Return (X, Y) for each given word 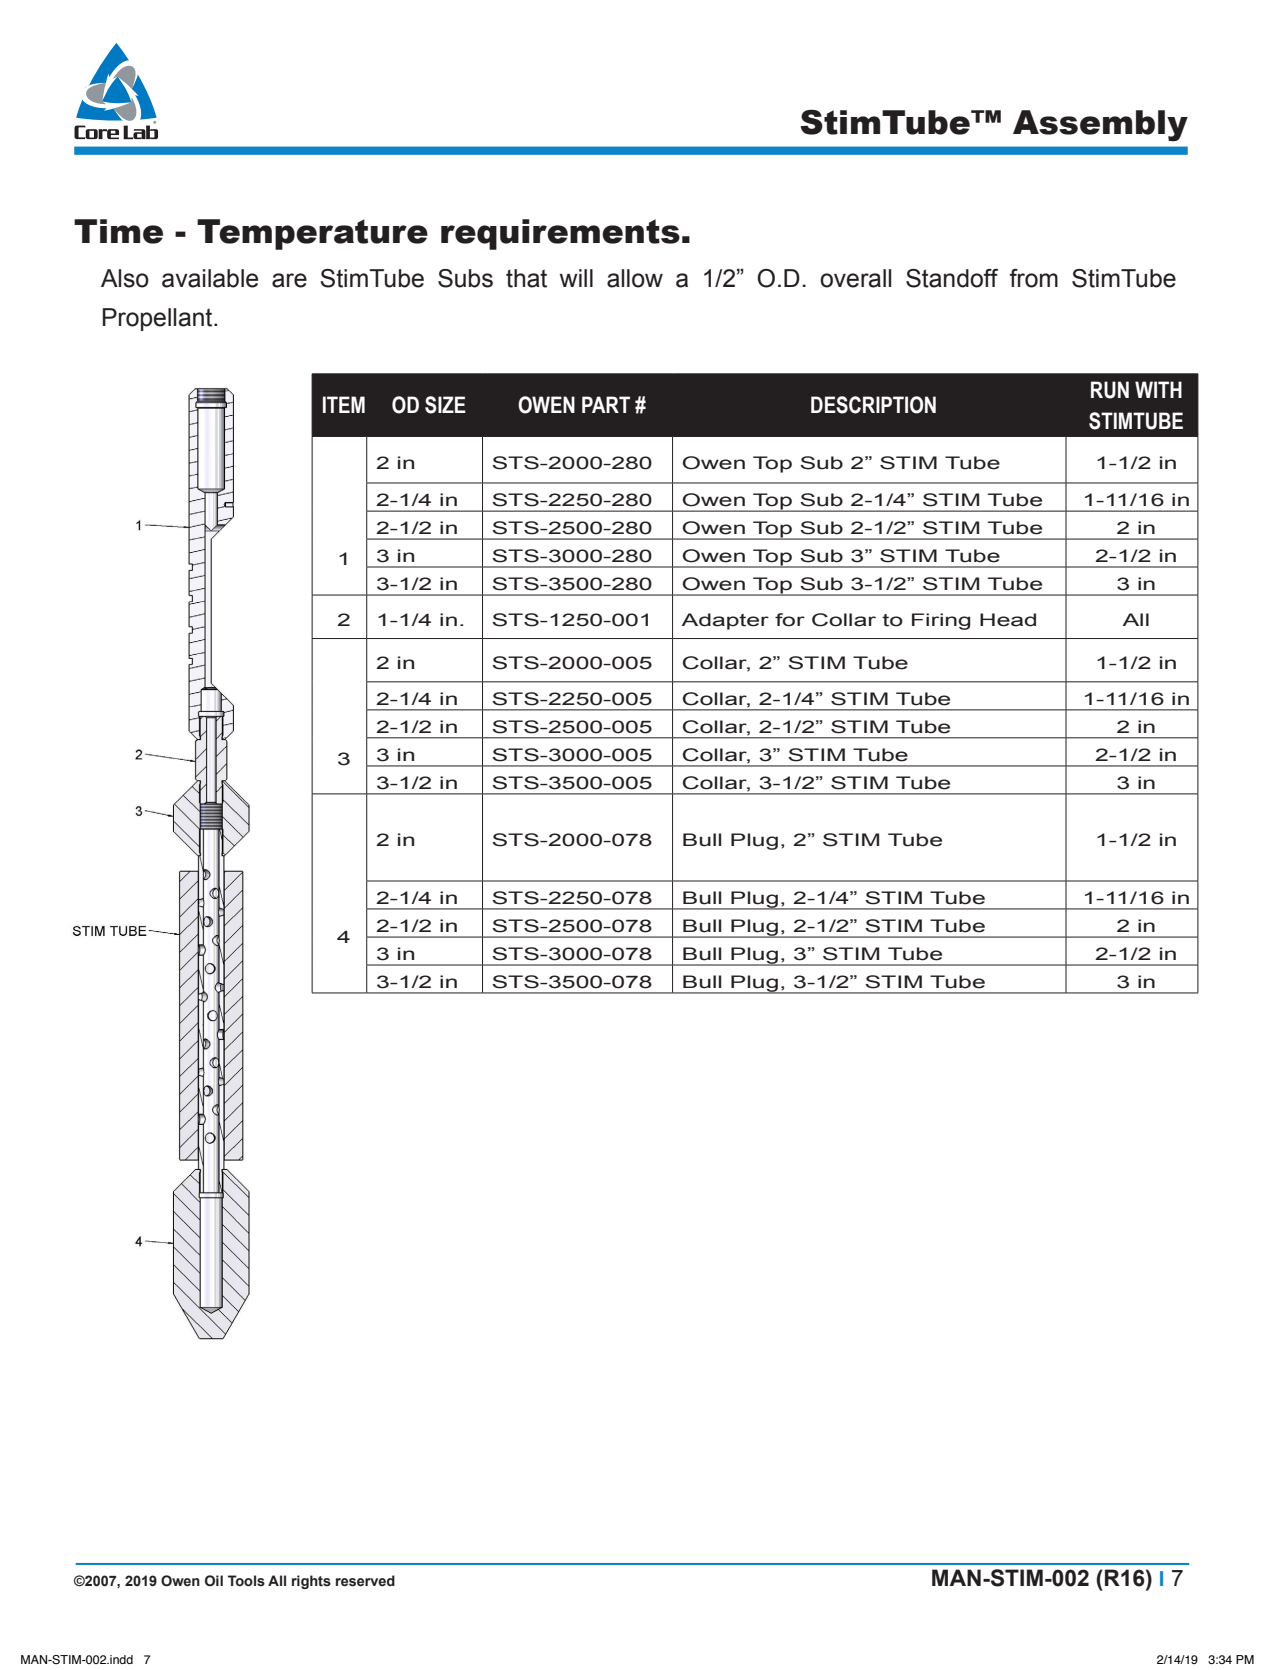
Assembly (1100, 126)
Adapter (725, 621)
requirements (560, 234)
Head (1008, 620)
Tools (246, 1581)
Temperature (312, 234)
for (790, 620)
